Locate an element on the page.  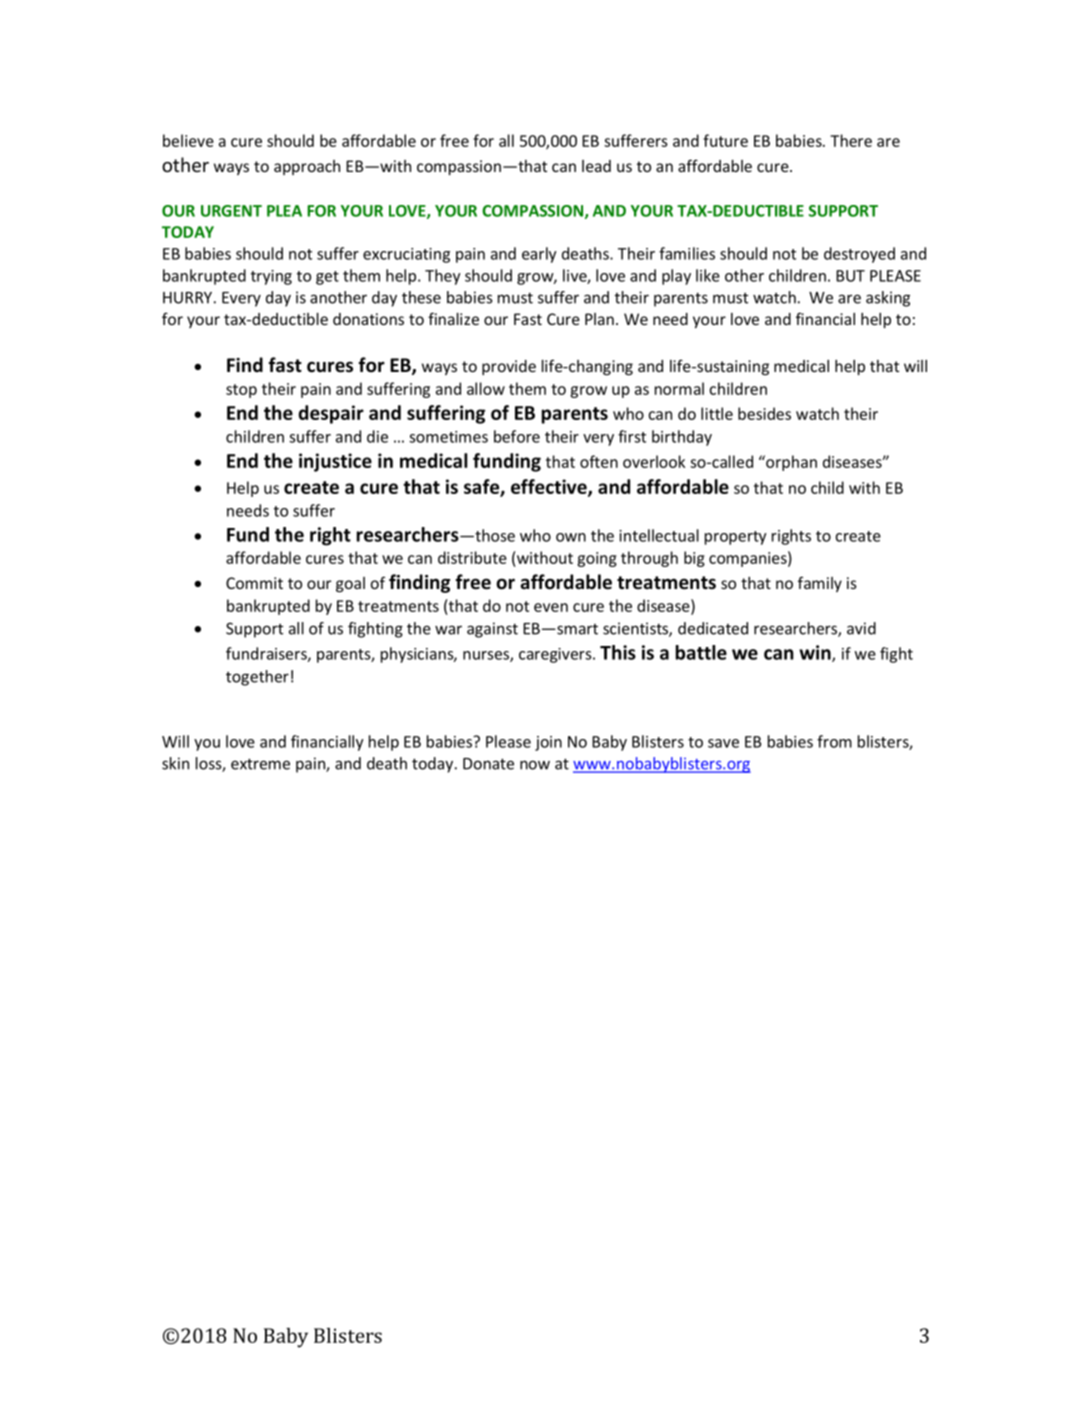
lead is located at coordinates (596, 166).
